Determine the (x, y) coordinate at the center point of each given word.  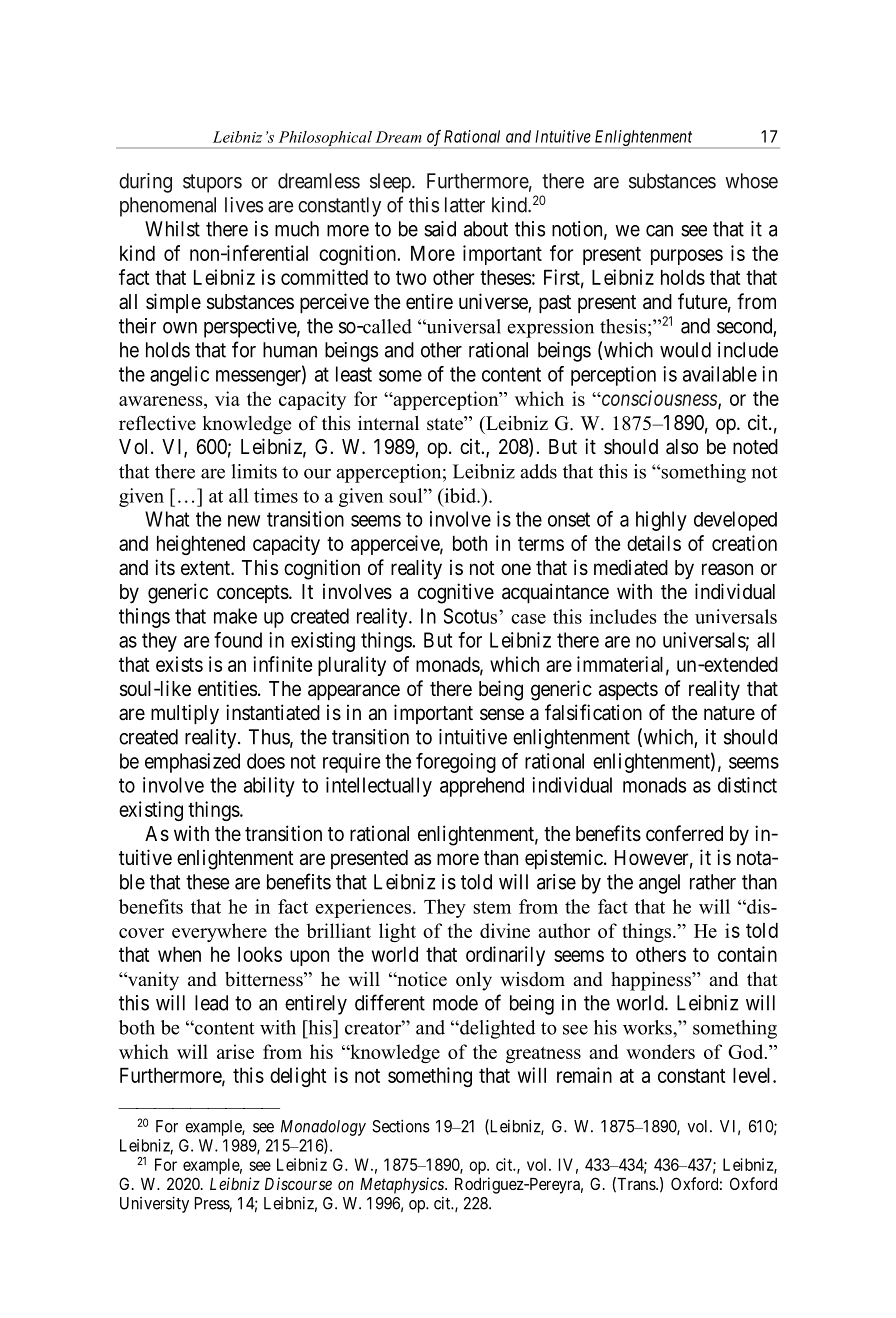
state (446, 423)
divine (505, 930)
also (682, 447)
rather (713, 882)
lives (244, 205)
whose (751, 181)
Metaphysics (403, 1185)
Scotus (472, 616)
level (753, 1075)
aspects (628, 691)
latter (465, 205)
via (227, 398)
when (179, 954)
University (154, 1204)
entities (227, 688)
